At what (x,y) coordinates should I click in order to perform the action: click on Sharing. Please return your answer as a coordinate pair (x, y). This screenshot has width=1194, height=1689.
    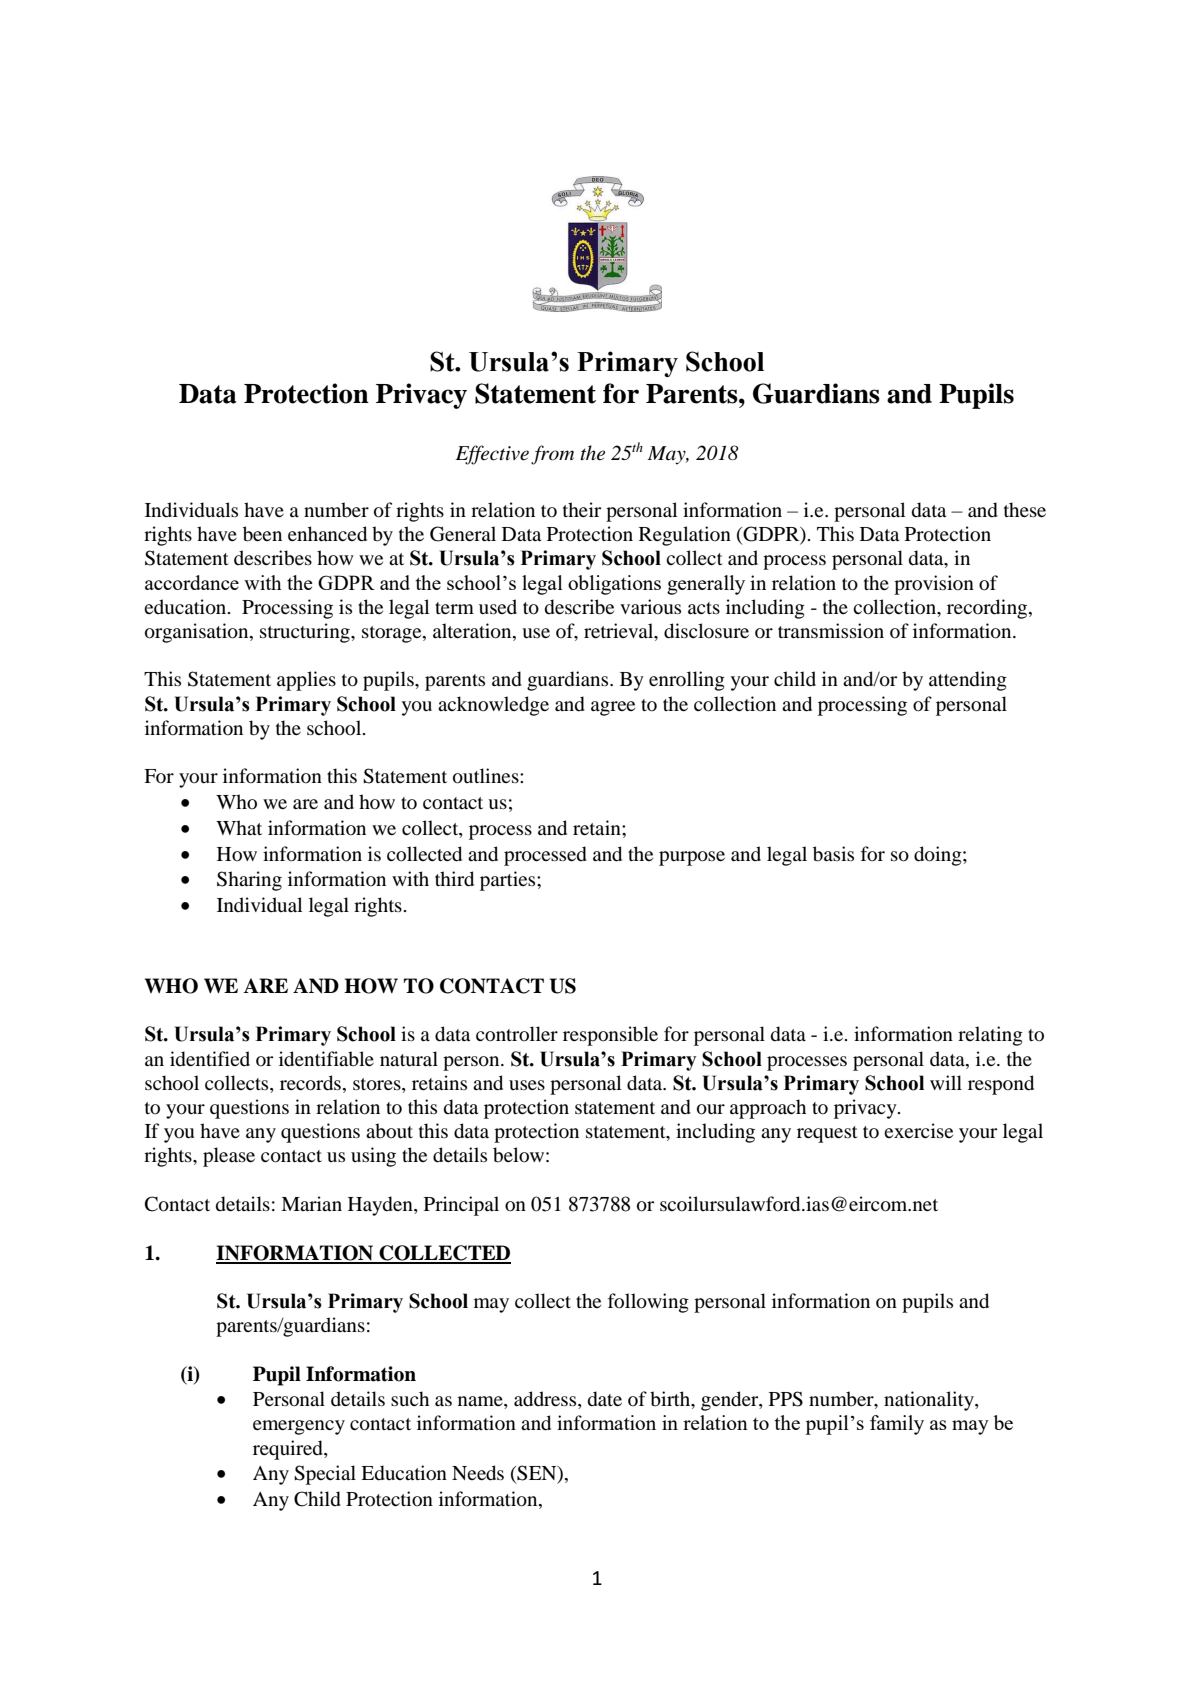
    Looking at the image, I should click on (249, 881).
